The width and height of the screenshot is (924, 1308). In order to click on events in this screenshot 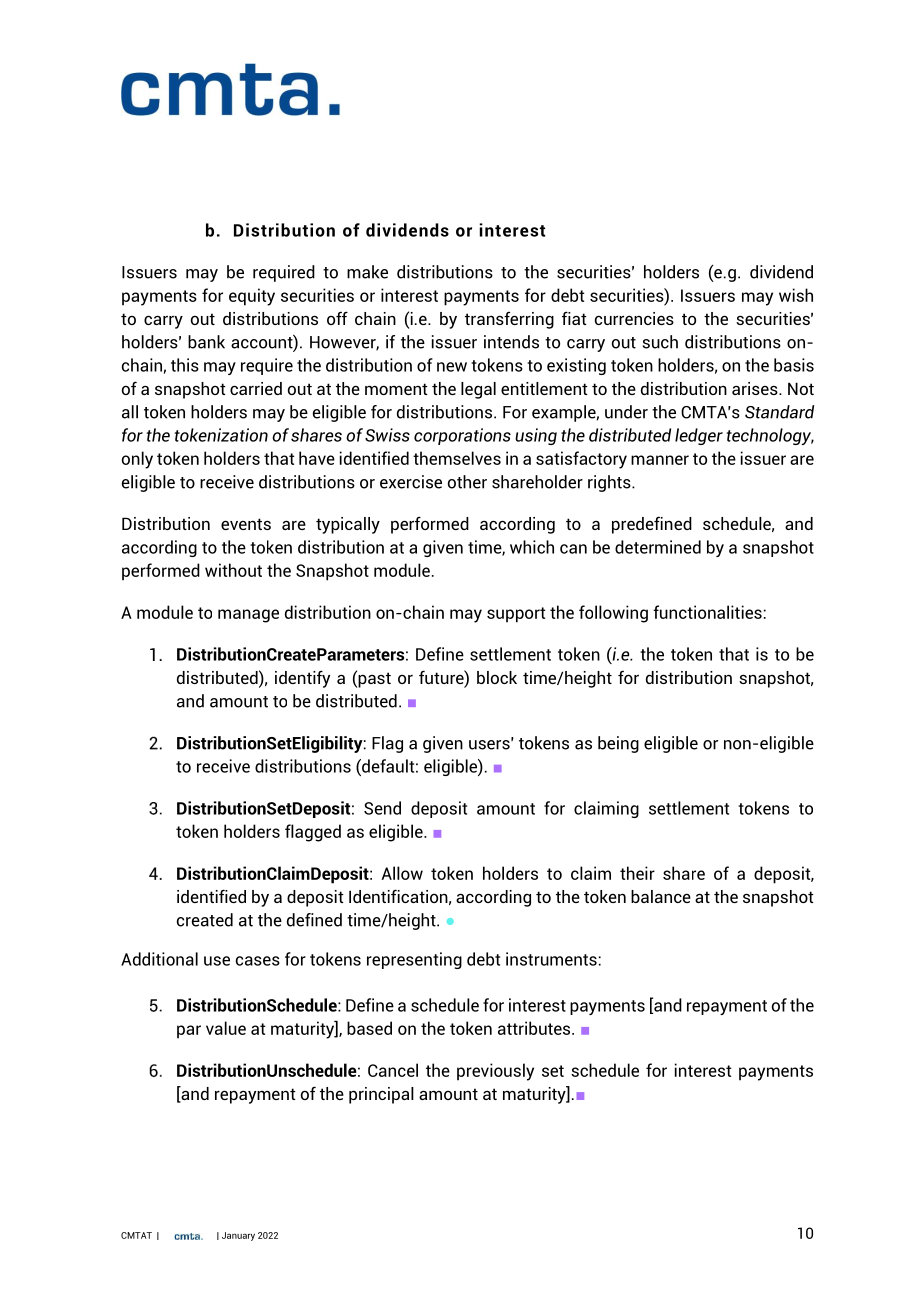, I will do `click(246, 524)`.
